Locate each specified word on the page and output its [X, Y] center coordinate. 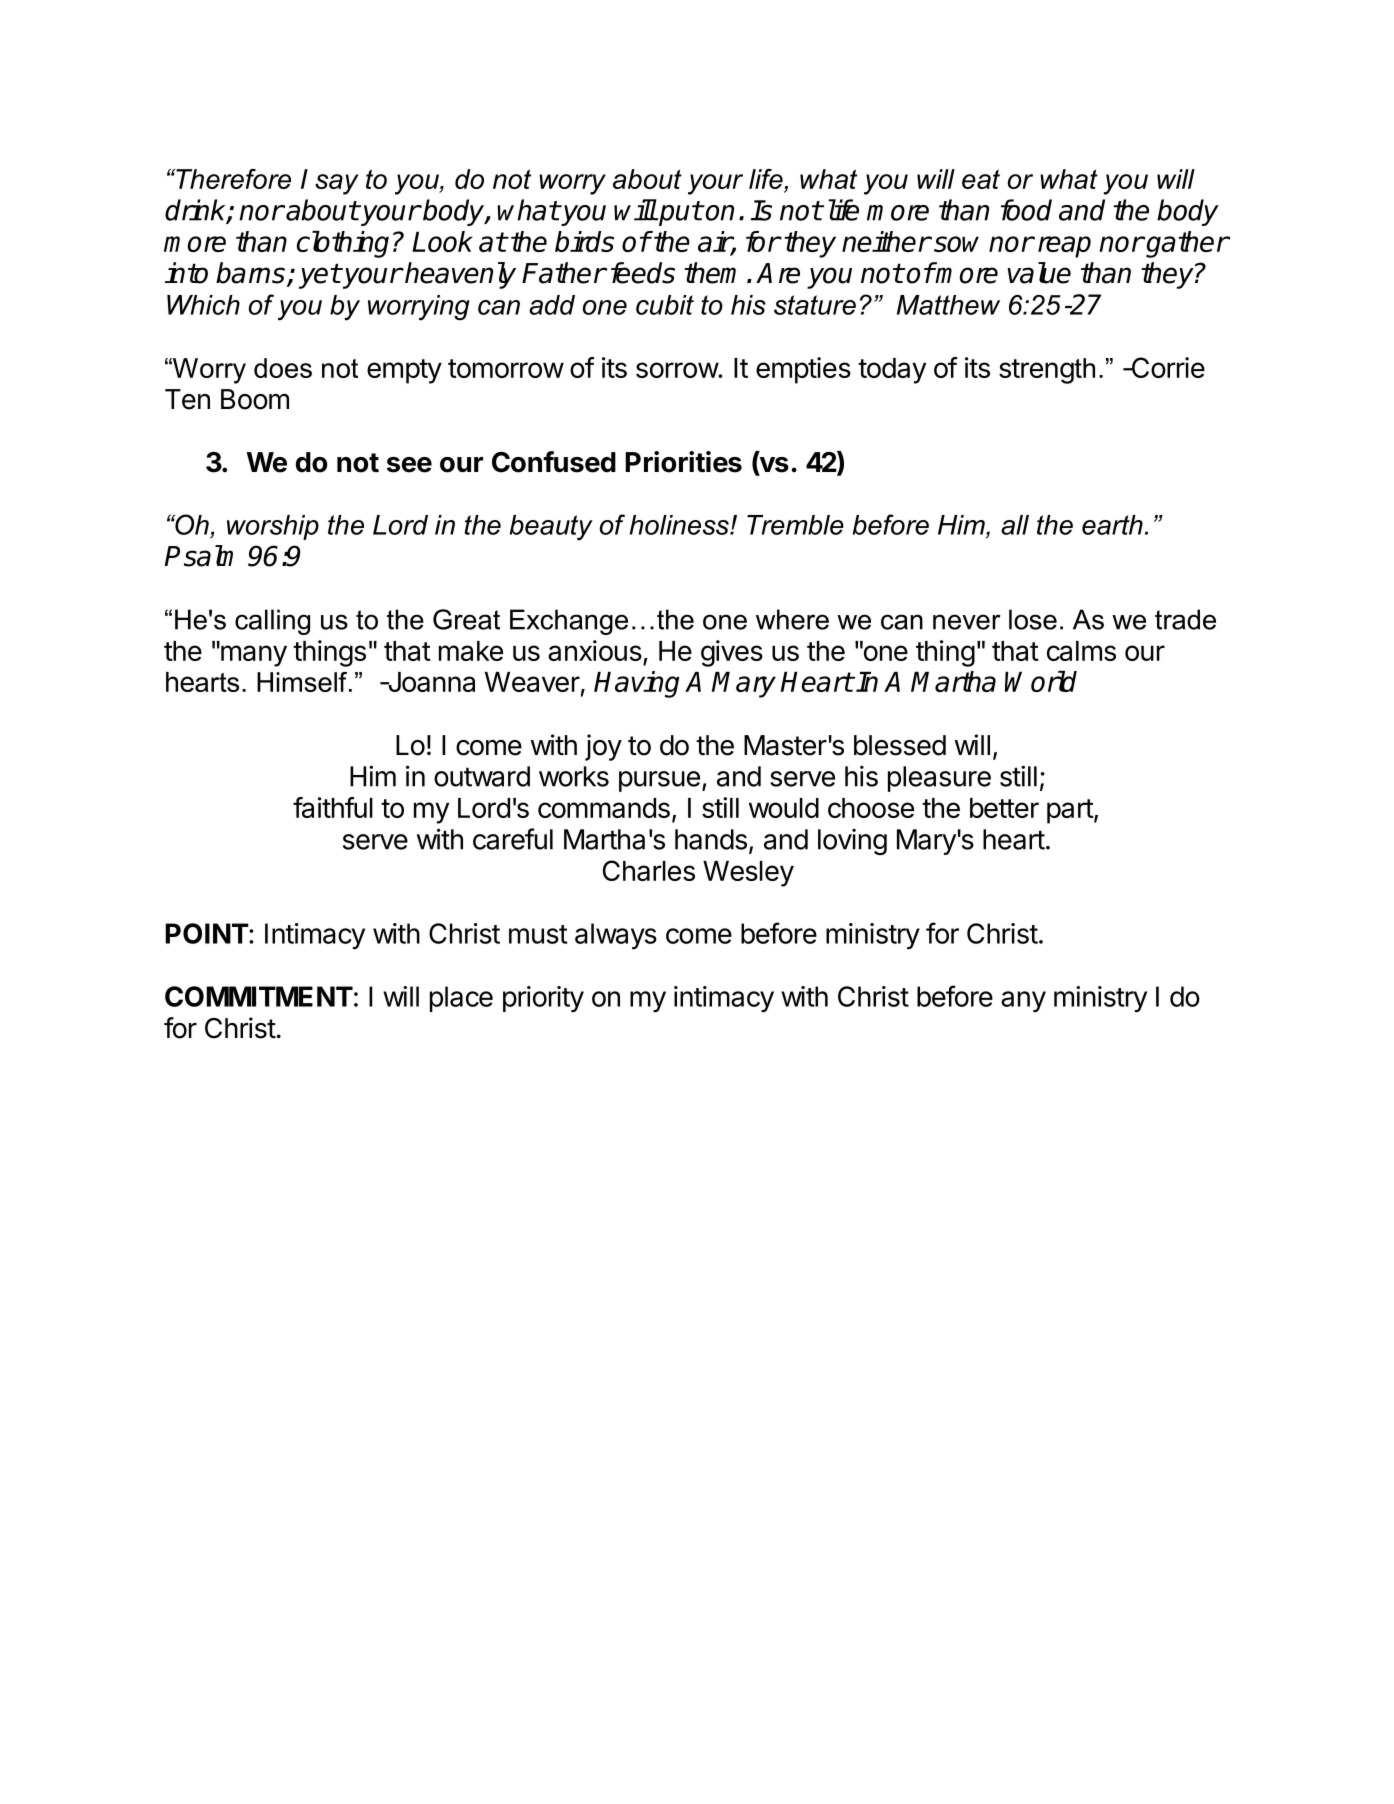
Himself [303, 682]
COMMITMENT [259, 996]
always [616, 936]
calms [1081, 651]
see [409, 465]
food [1026, 210]
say [337, 184]
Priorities [683, 462]
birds [584, 241]
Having [636, 684]
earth [1112, 525]
